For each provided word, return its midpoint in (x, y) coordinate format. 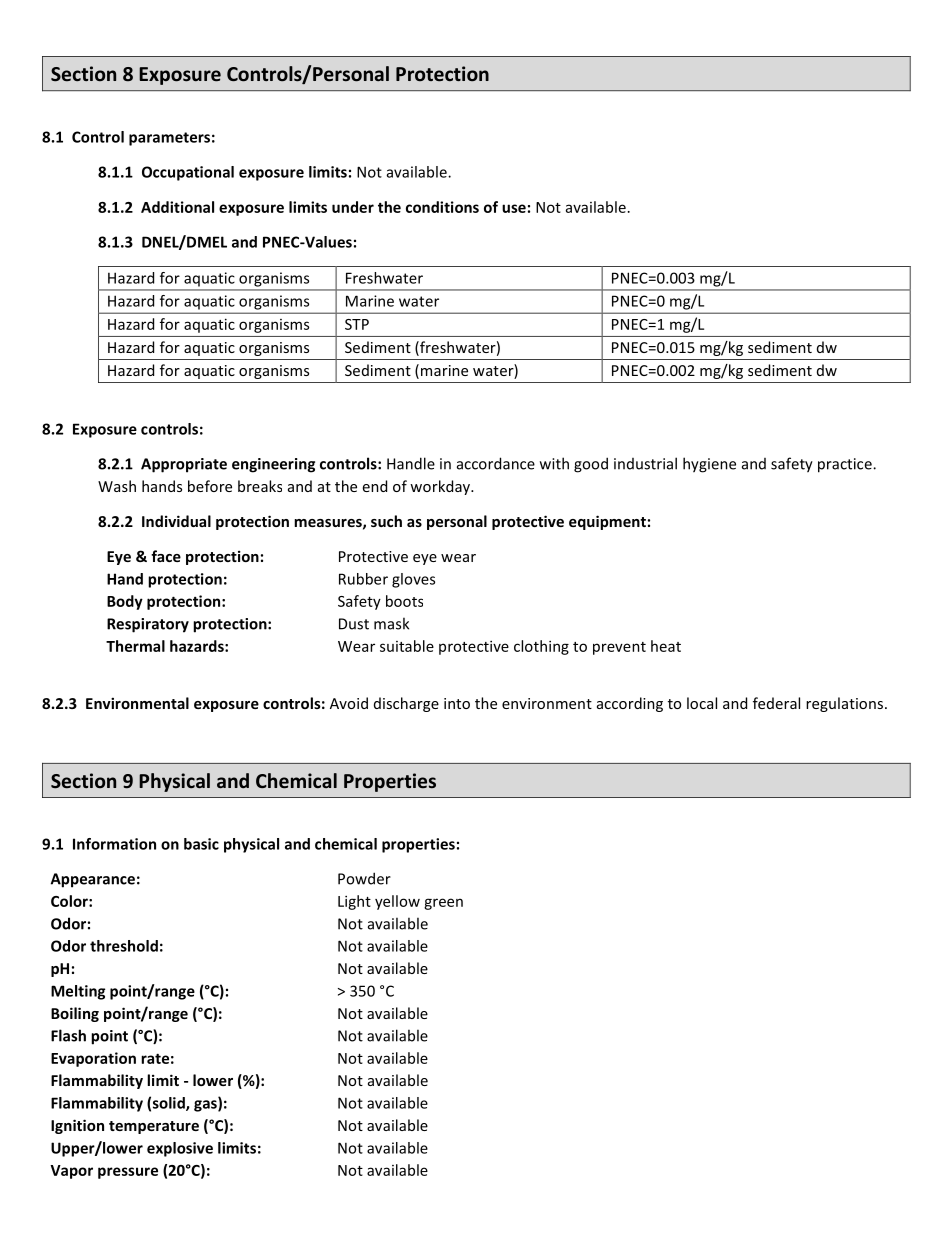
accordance (496, 463)
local (702, 703)
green (443, 904)
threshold (124, 946)
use (514, 208)
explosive (180, 1149)
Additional (177, 207)
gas (206, 1106)
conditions (442, 207)
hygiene (709, 465)
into (457, 703)
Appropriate (184, 465)
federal (776, 703)
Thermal (135, 646)
